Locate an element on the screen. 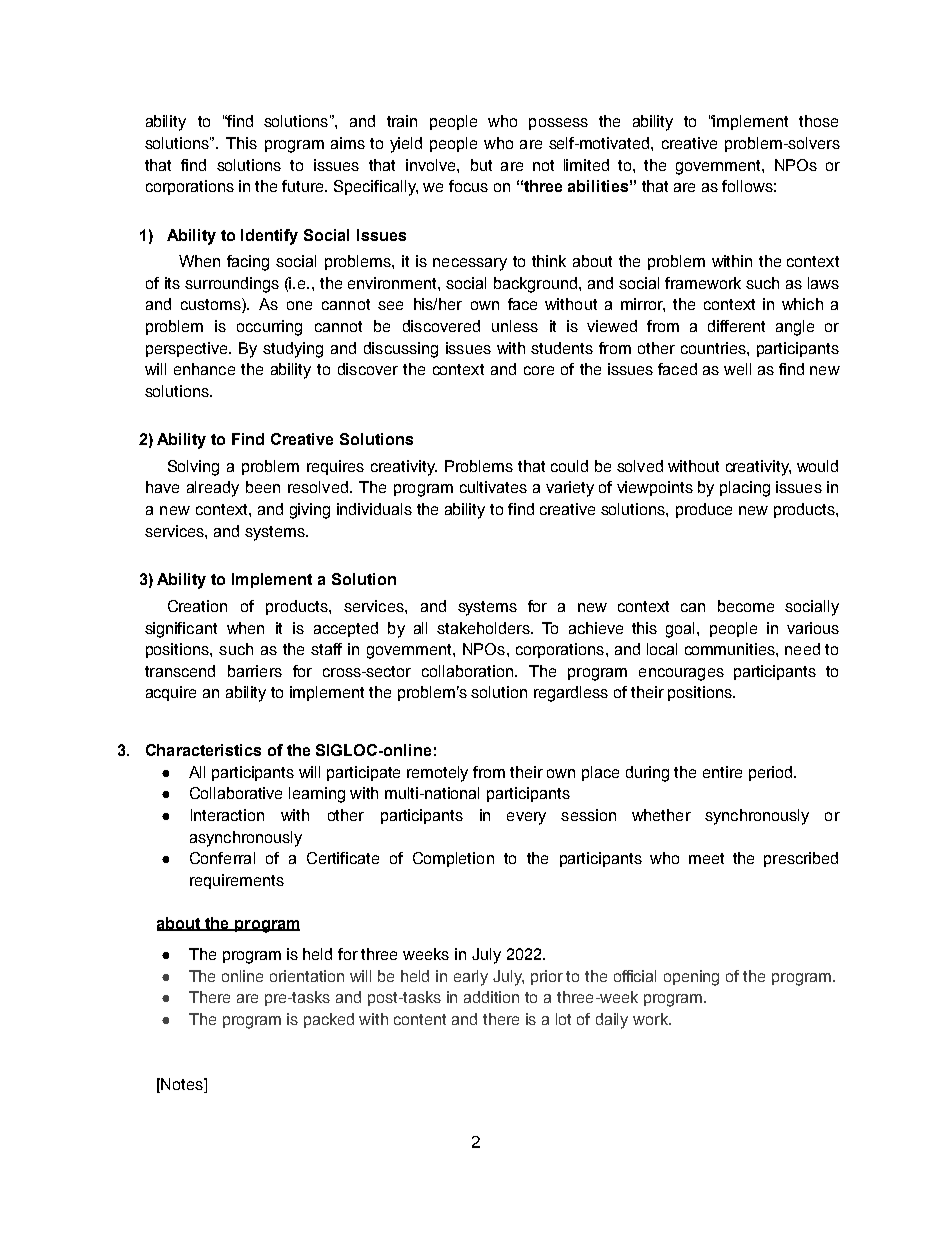  but is located at coordinates (481, 165).
